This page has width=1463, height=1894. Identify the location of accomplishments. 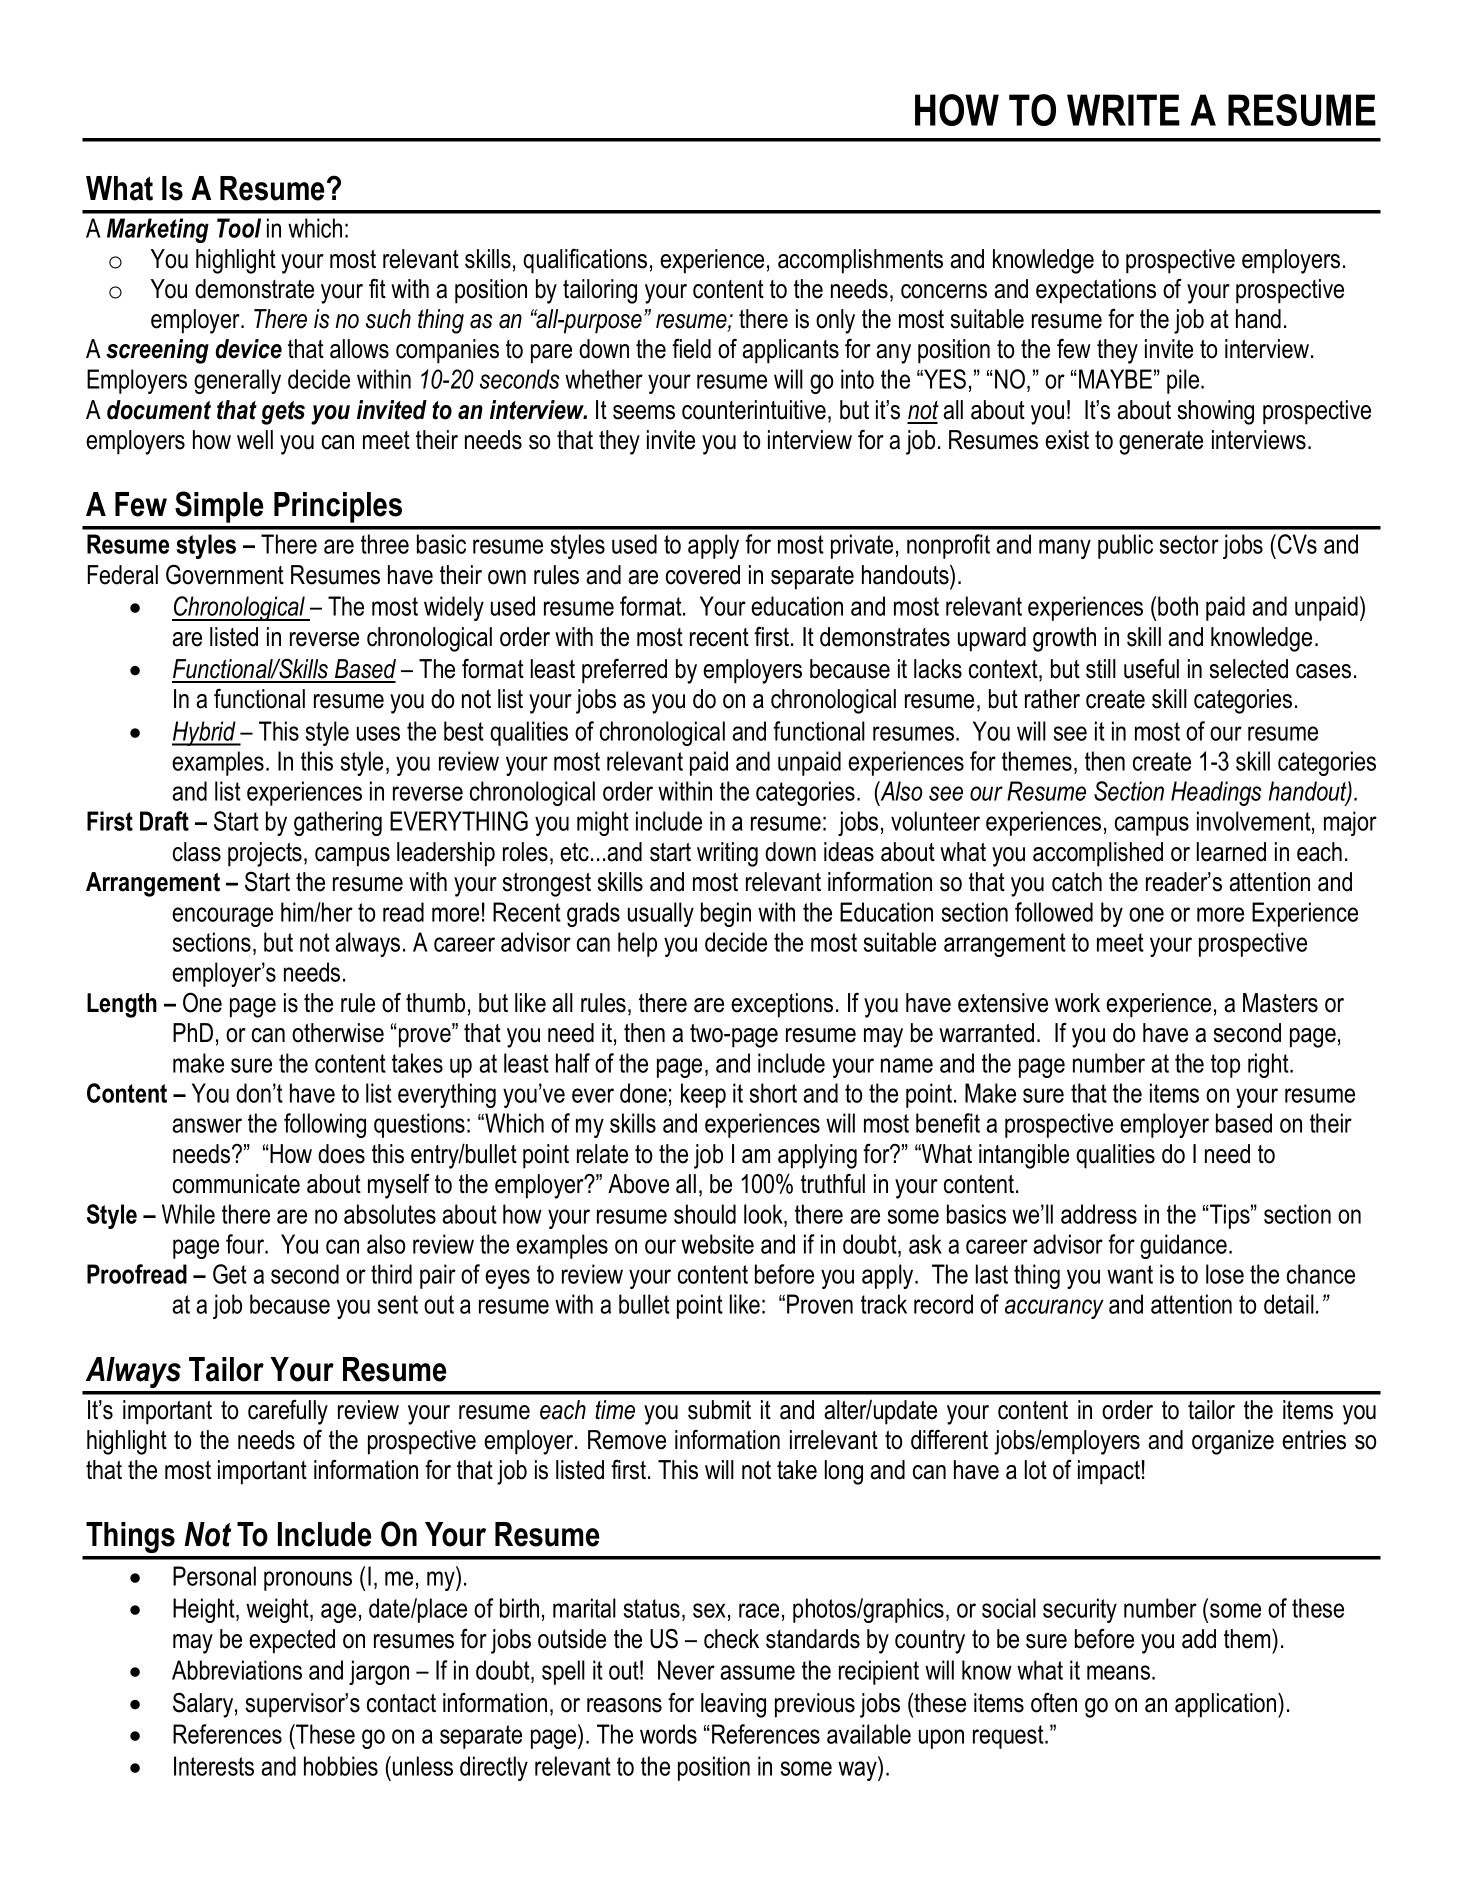
(860, 261).
